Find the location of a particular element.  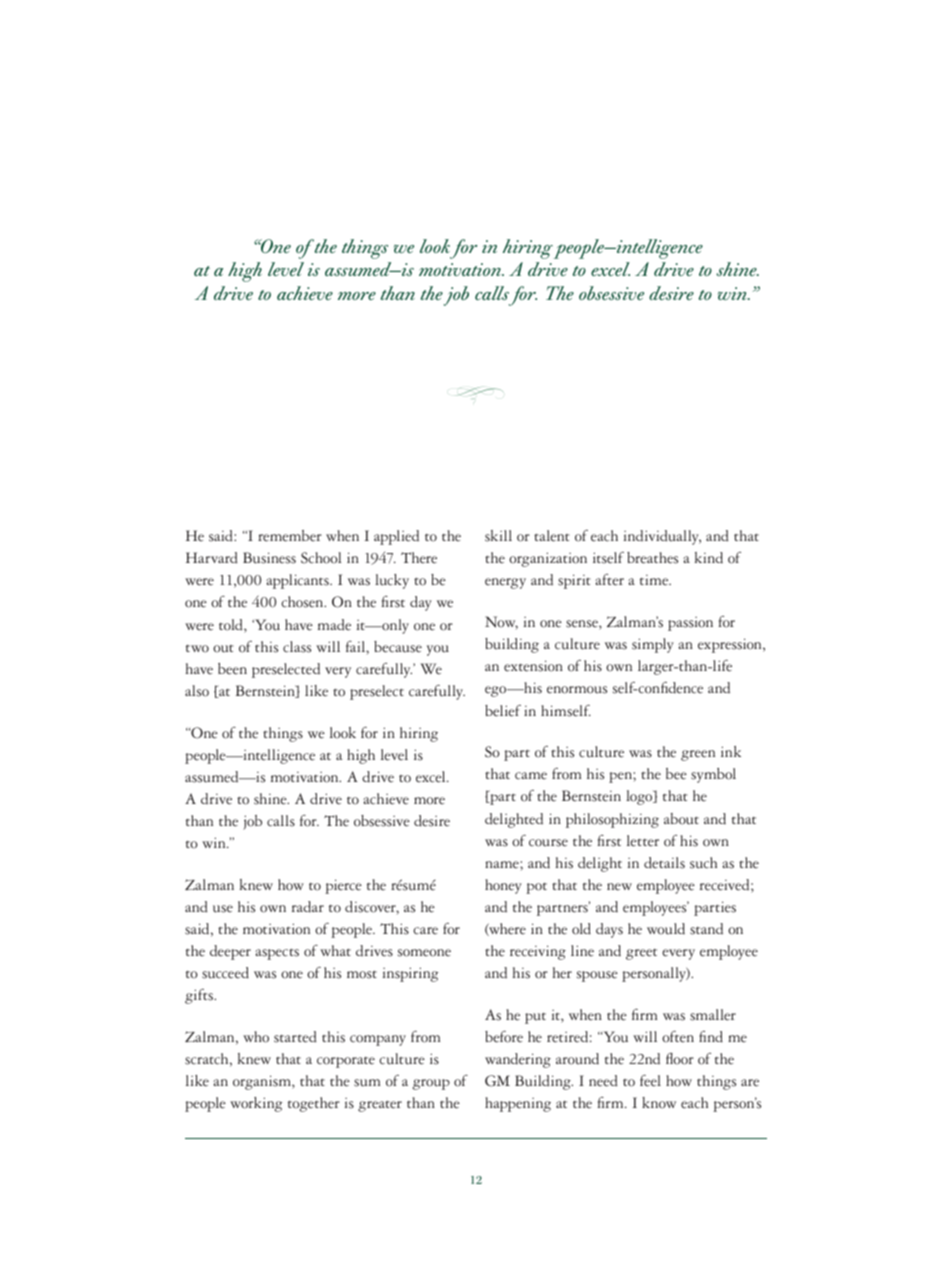

would is located at coordinates (666, 929).
